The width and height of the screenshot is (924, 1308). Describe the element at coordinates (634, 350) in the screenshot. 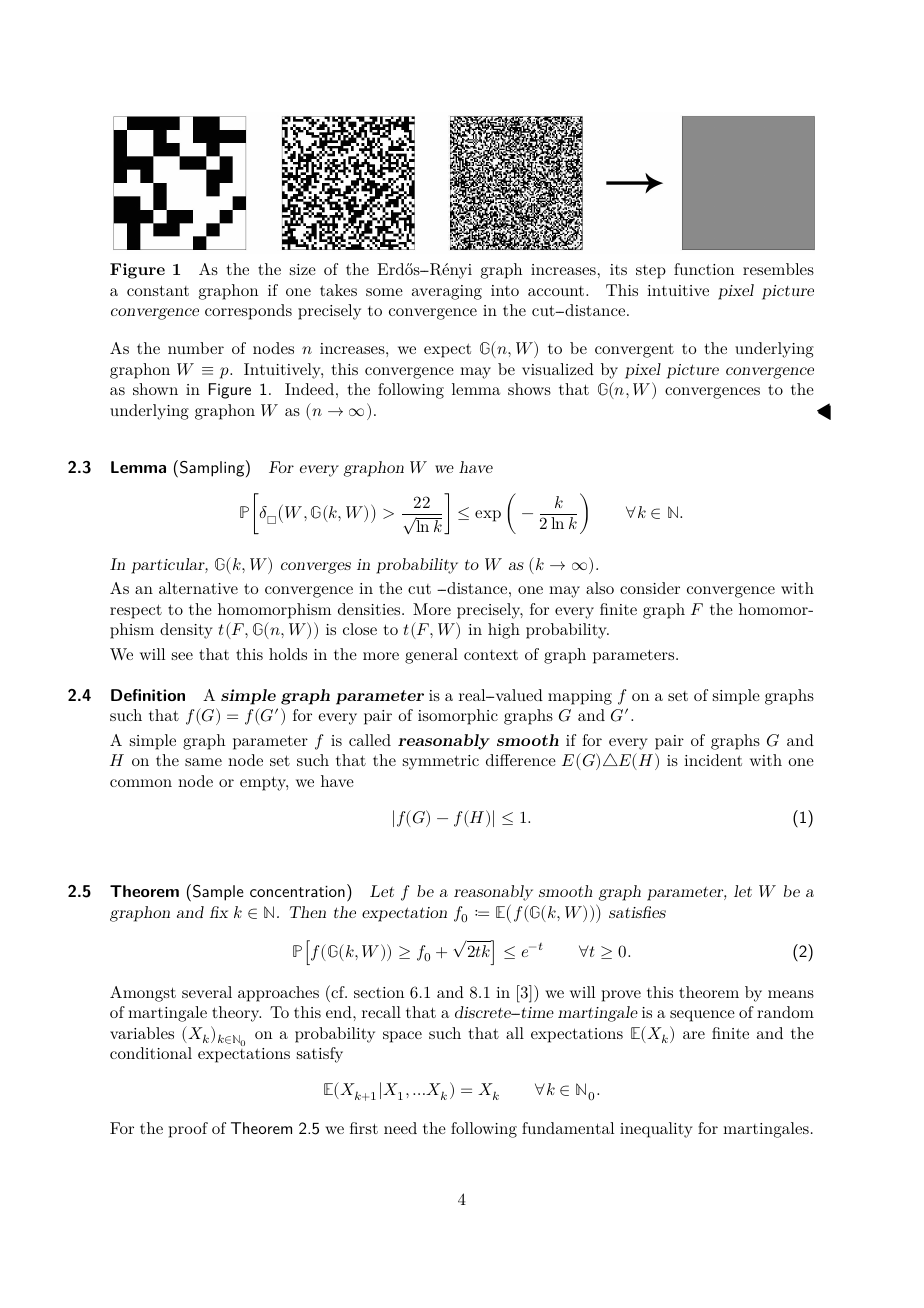

I see `convergent` at that location.
